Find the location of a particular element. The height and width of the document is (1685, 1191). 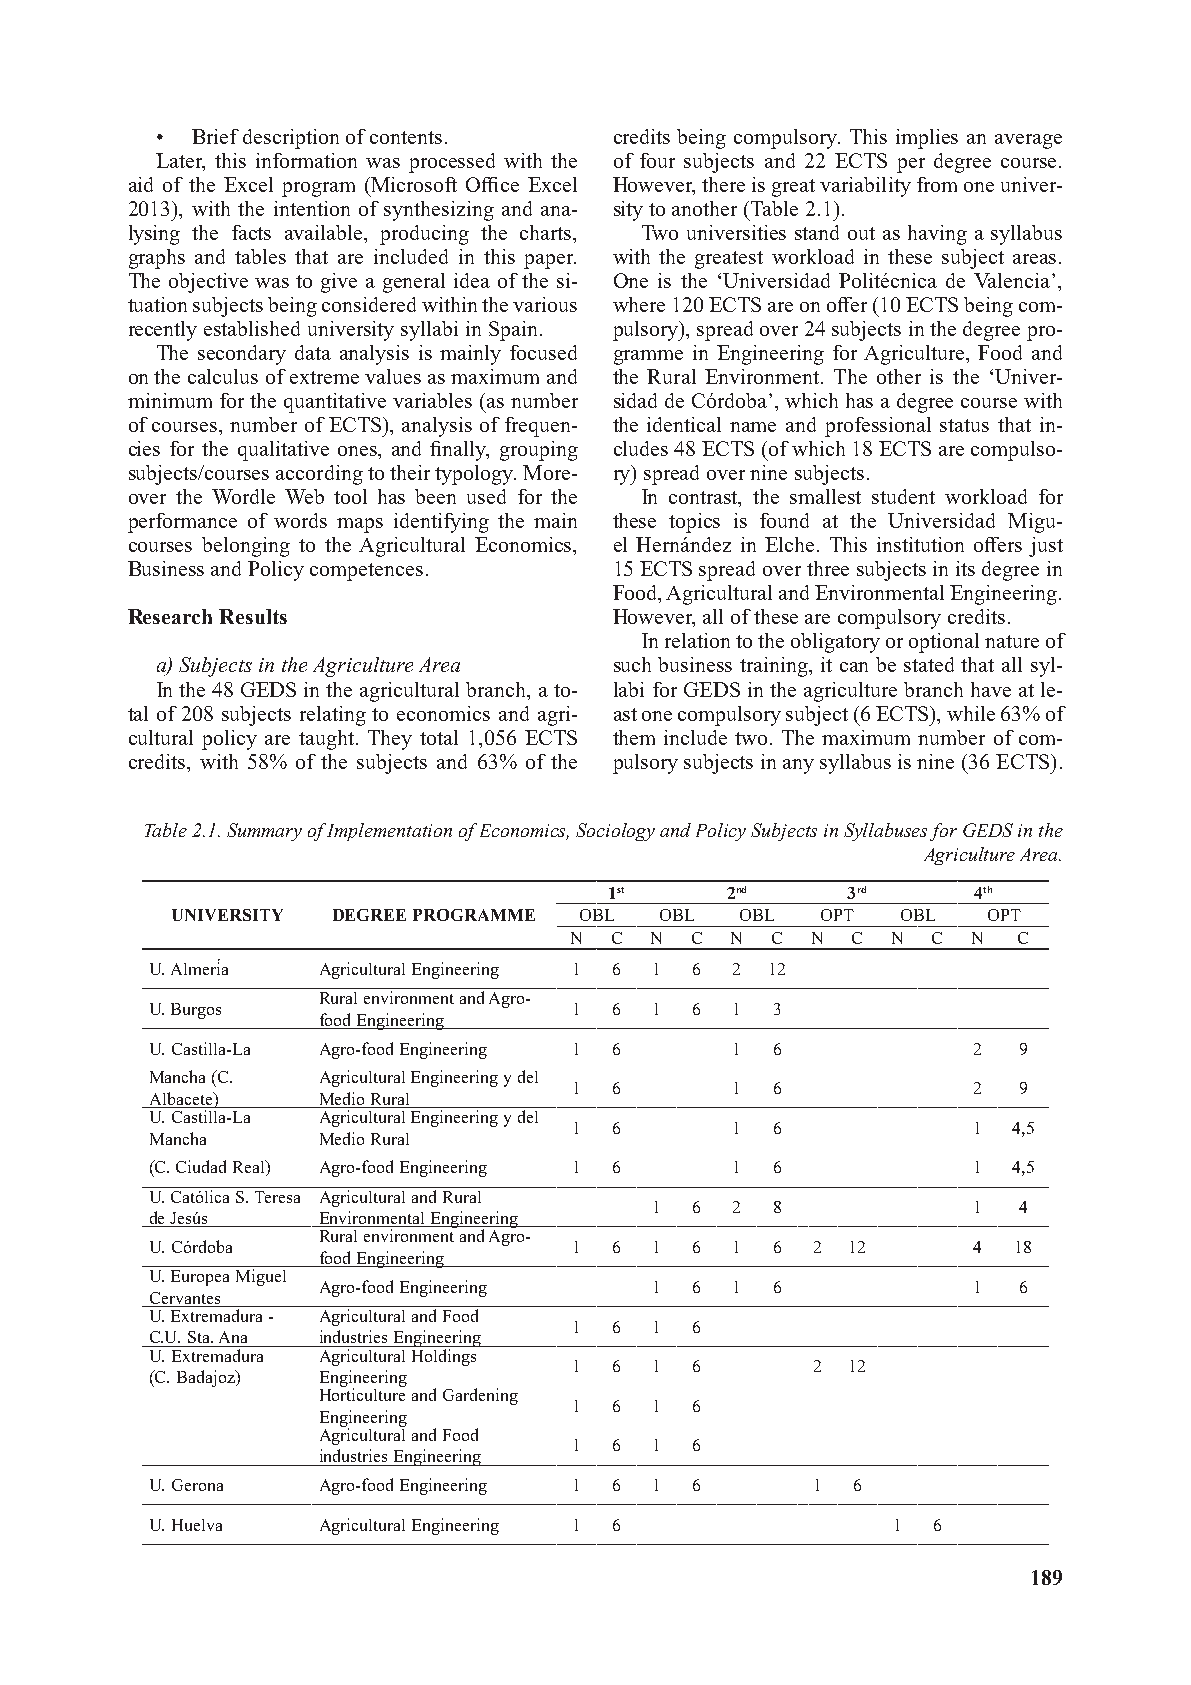

Badajoz is located at coordinates (207, 1378).
